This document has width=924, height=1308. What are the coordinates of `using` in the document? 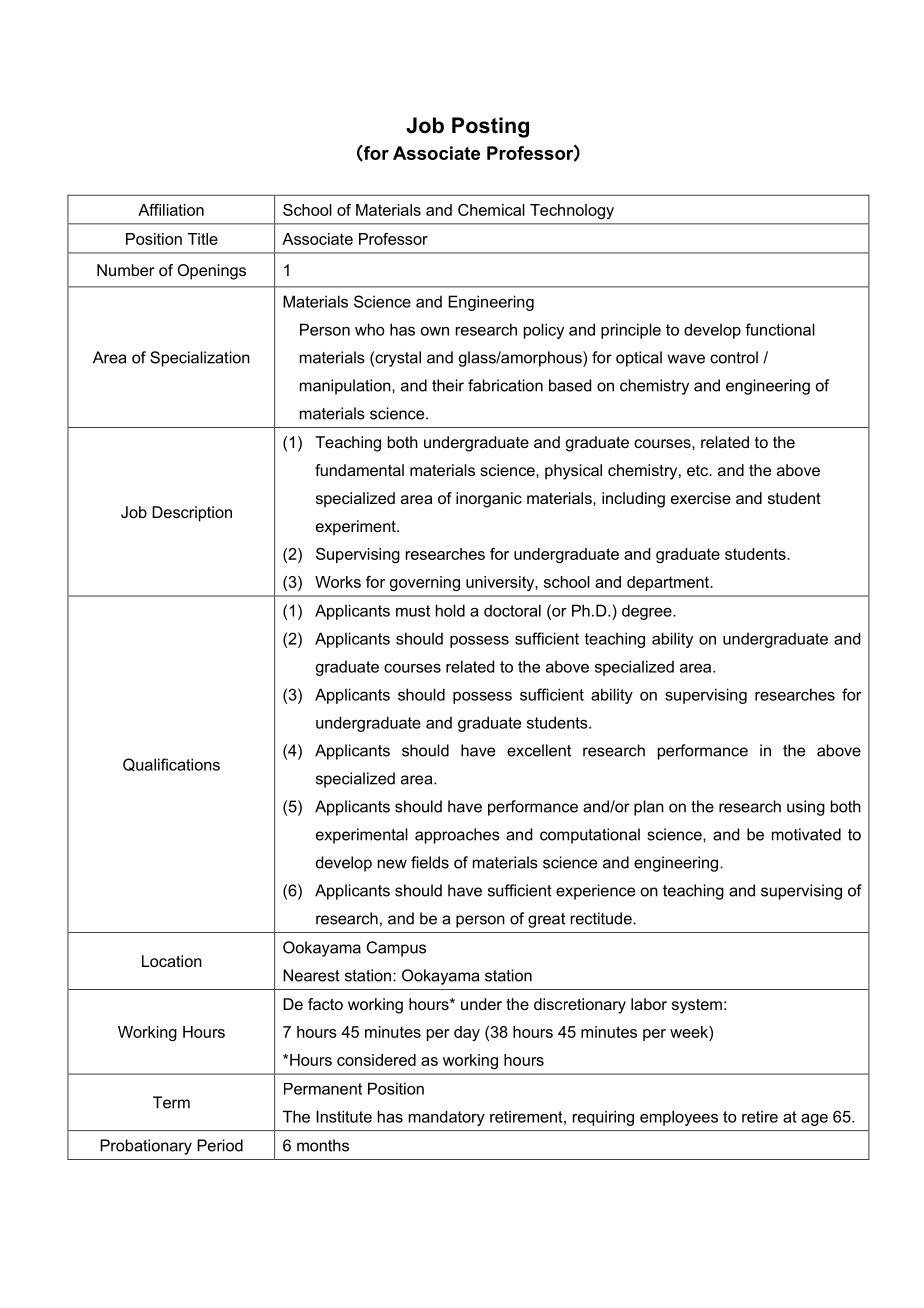 It's located at (806, 808).
